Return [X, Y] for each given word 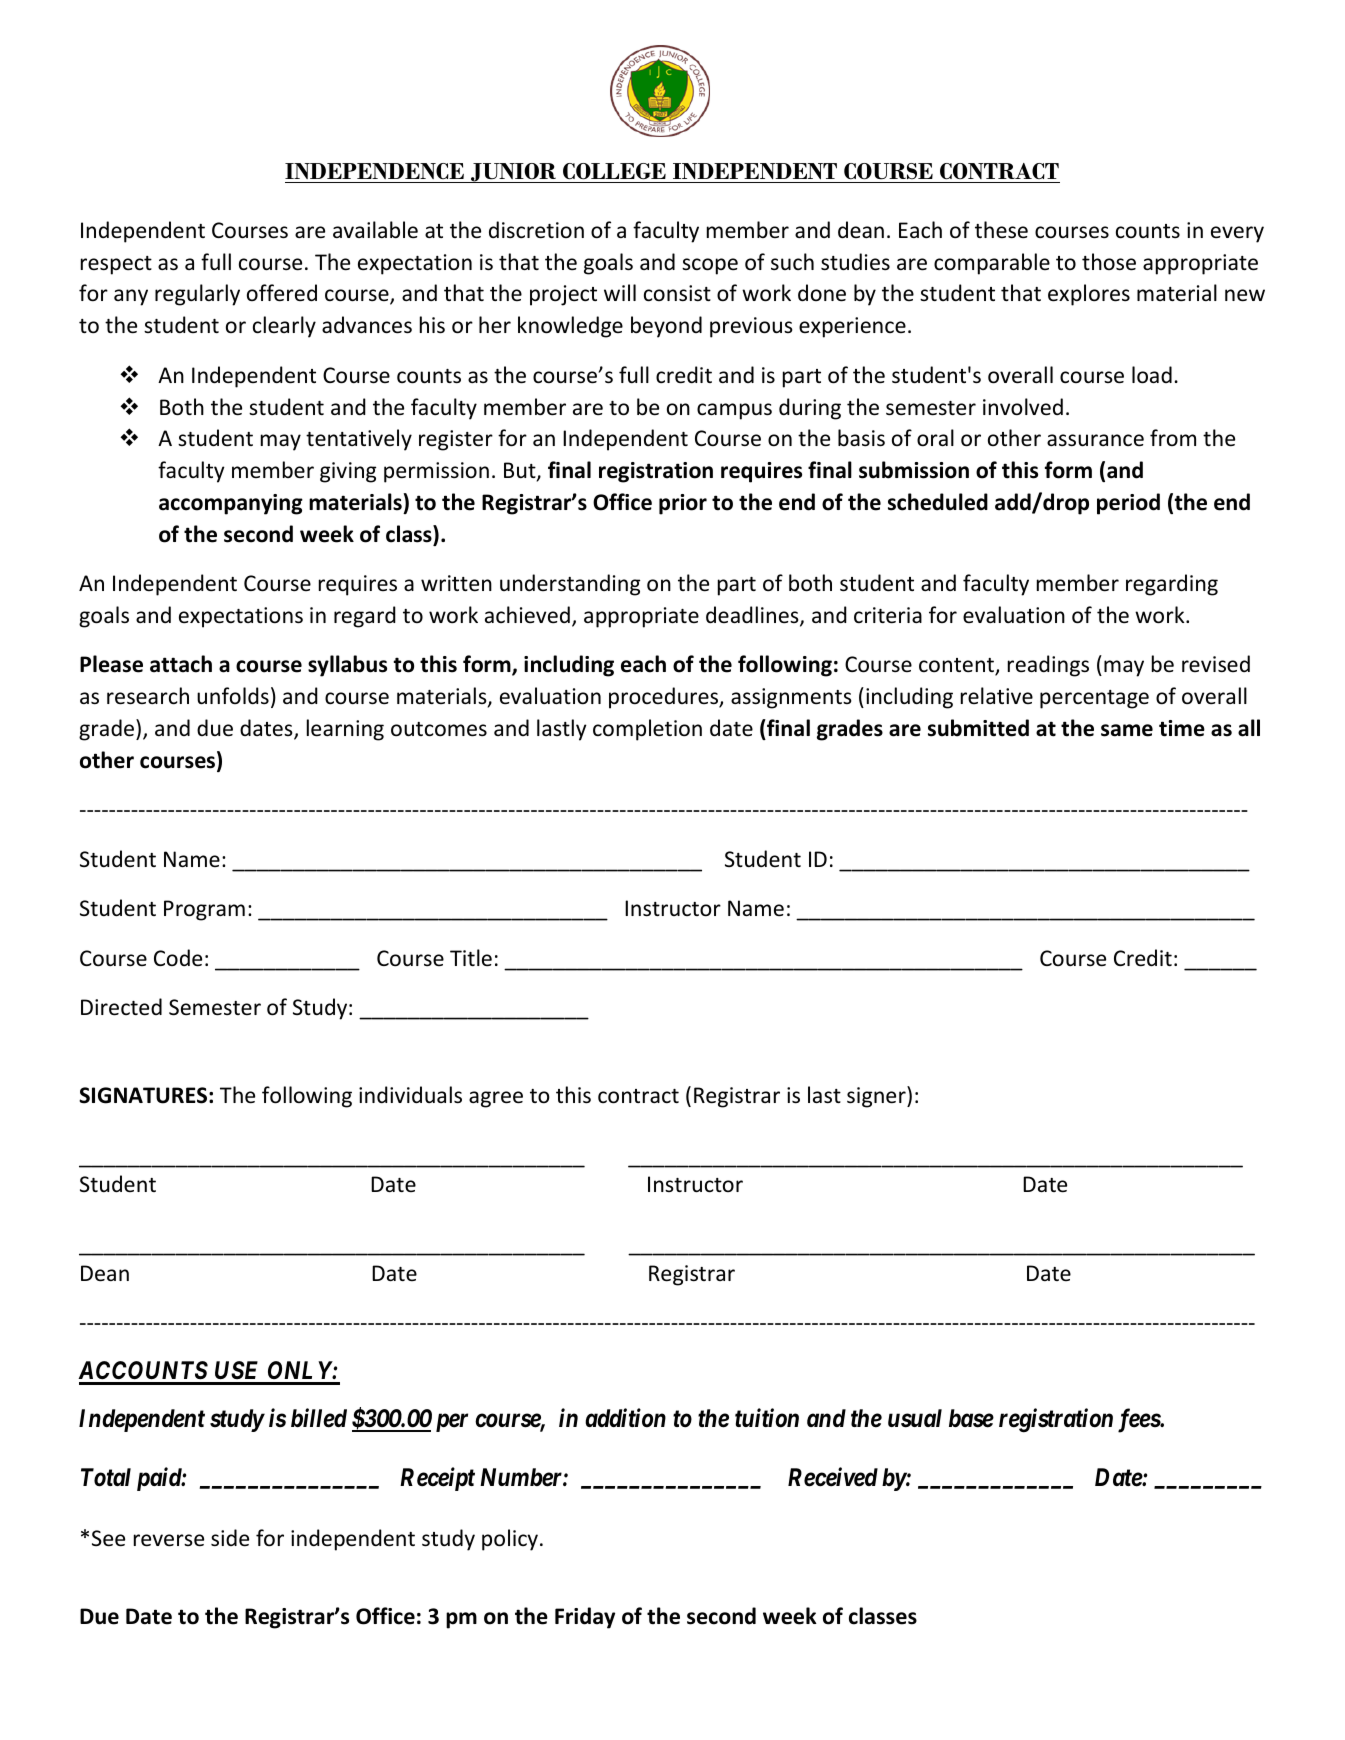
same [1127, 730]
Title [471, 958]
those [1109, 262]
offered [282, 293]
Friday [585, 1618]
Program [204, 910]
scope [710, 266]
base [971, 1418]
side [230, 1538]
